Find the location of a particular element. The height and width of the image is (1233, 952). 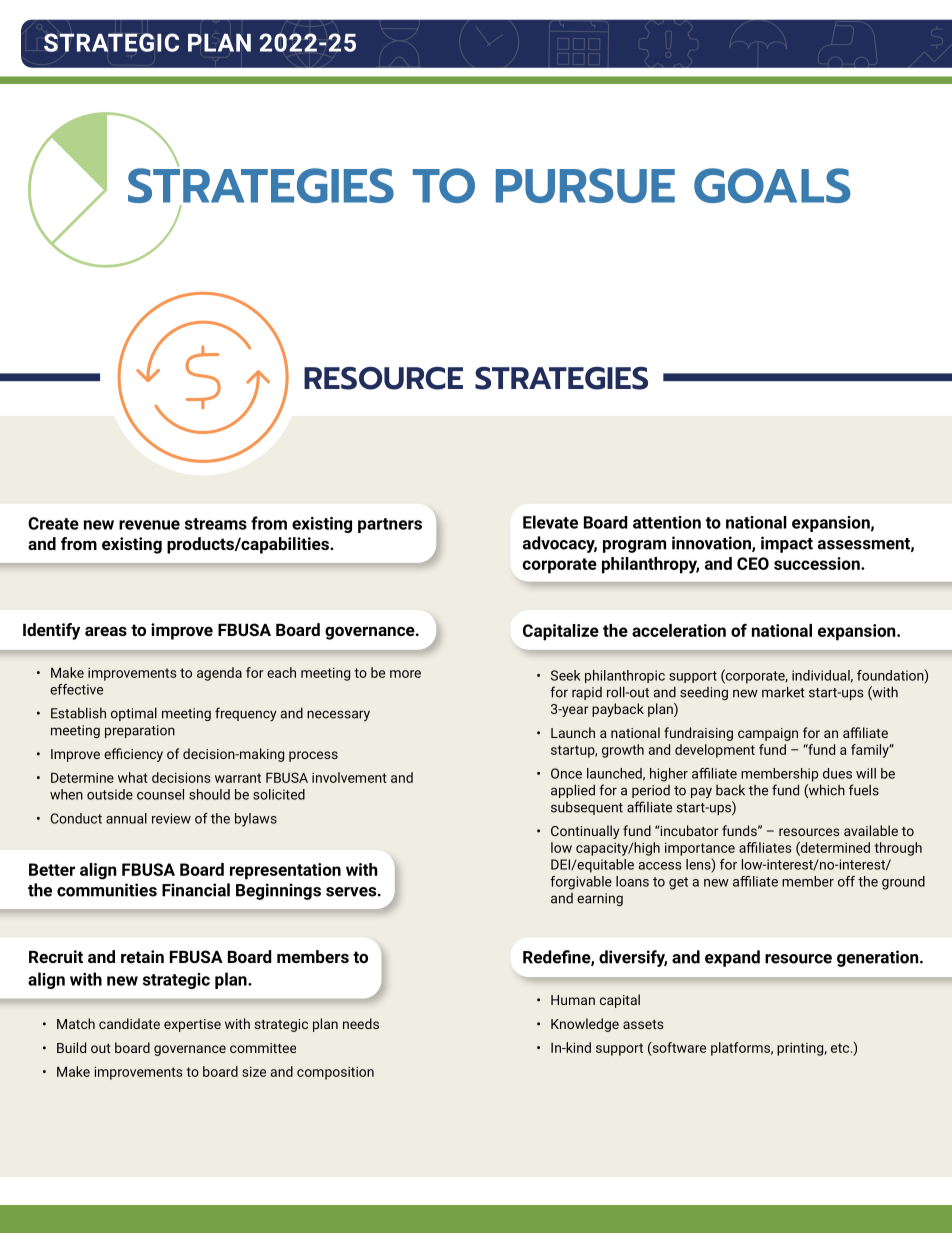

areas is located at coordinates (106, 631).
